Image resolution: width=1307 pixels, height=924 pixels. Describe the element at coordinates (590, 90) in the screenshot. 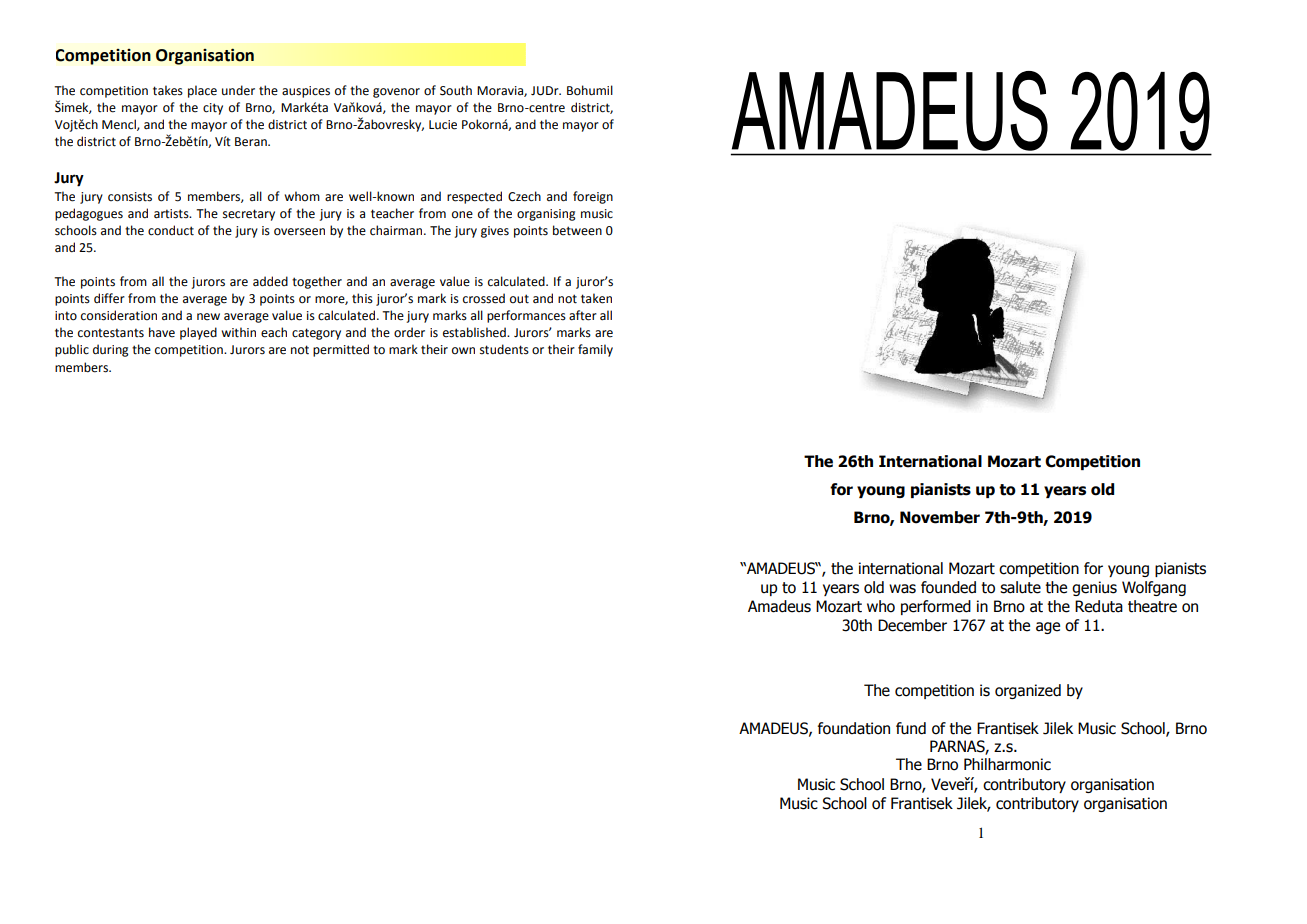

I see `Bohumil` at that location.
